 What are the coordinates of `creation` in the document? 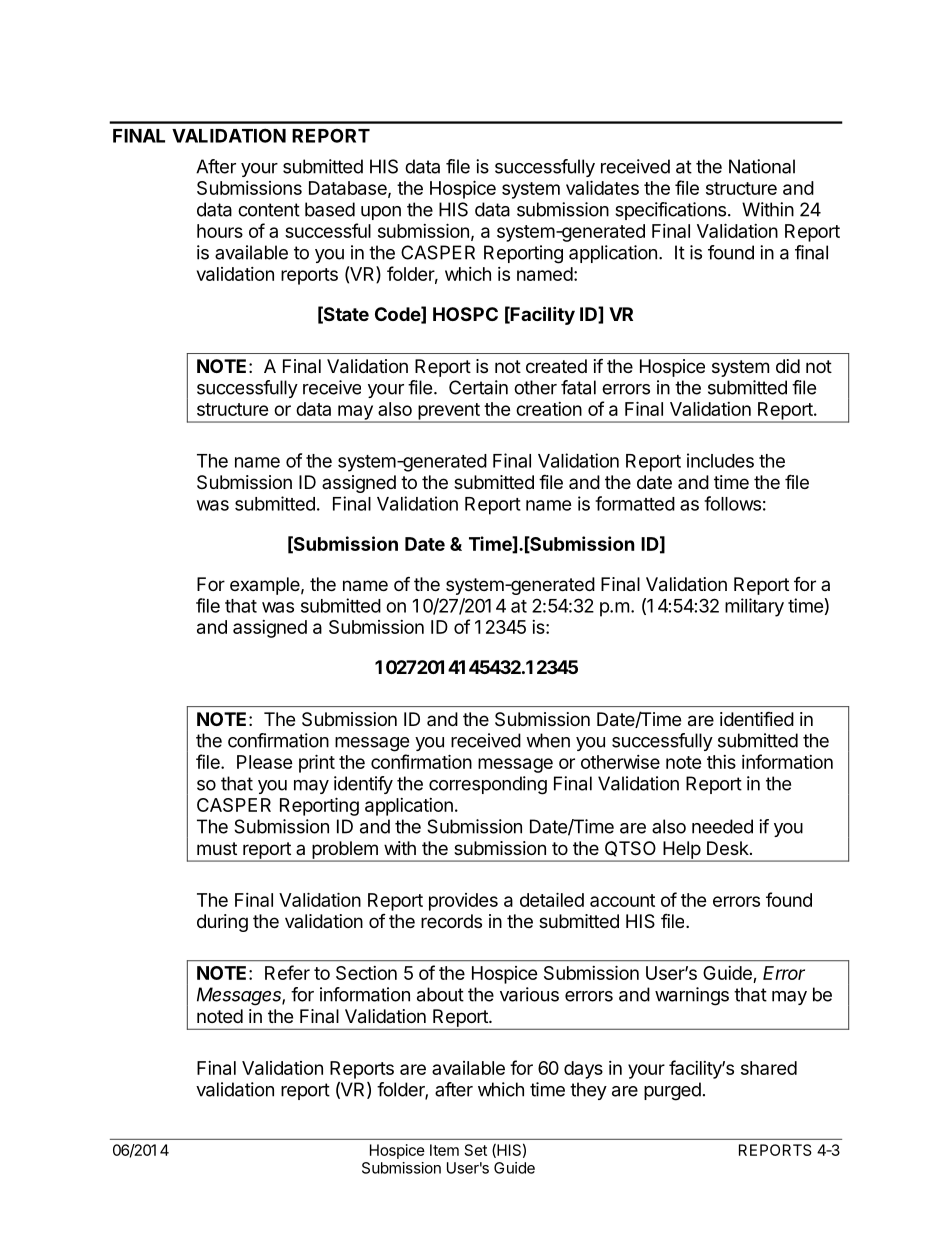 It's located at (549, 409).
